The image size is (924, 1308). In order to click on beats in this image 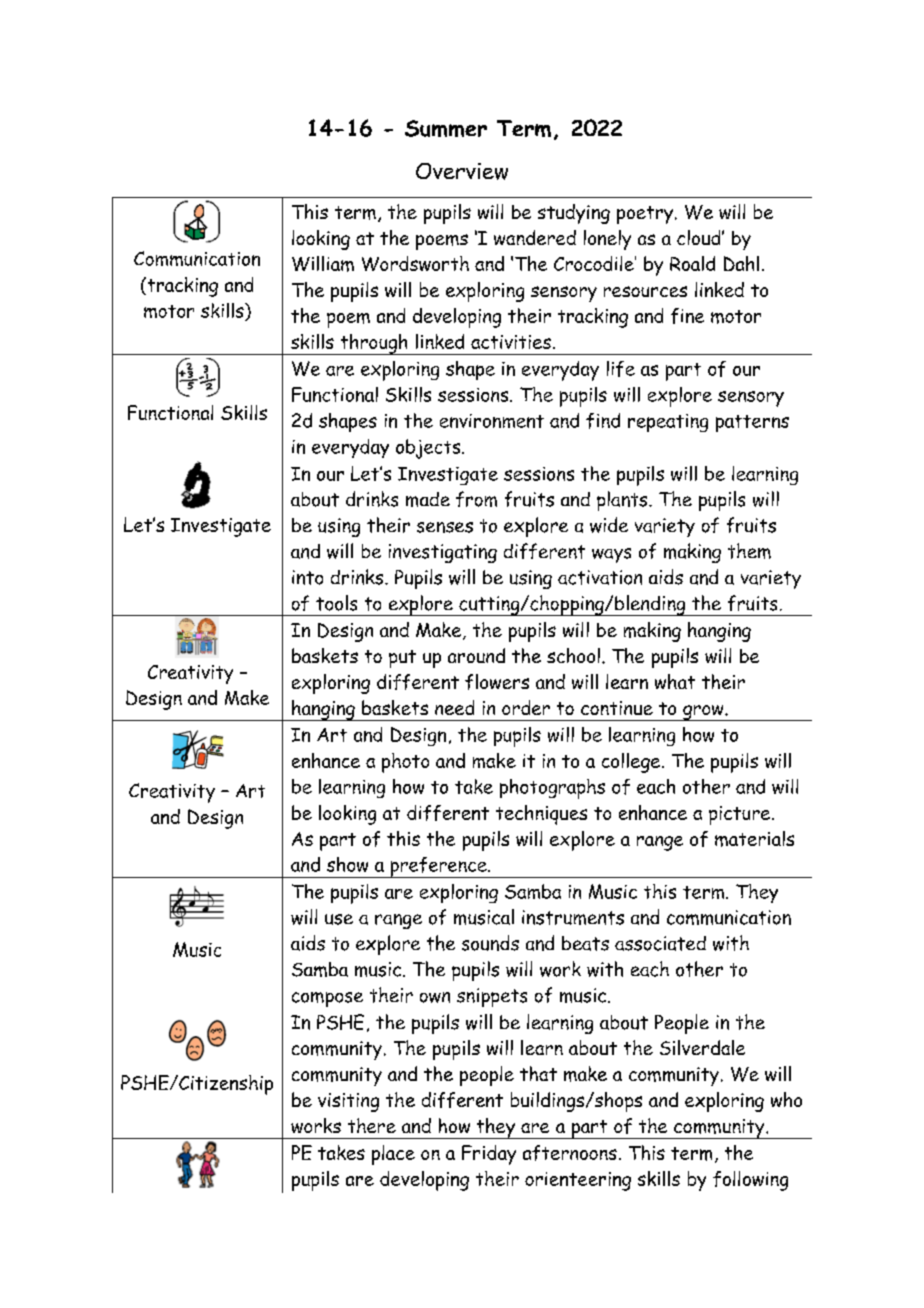, I will do `click(585, 943)`.
